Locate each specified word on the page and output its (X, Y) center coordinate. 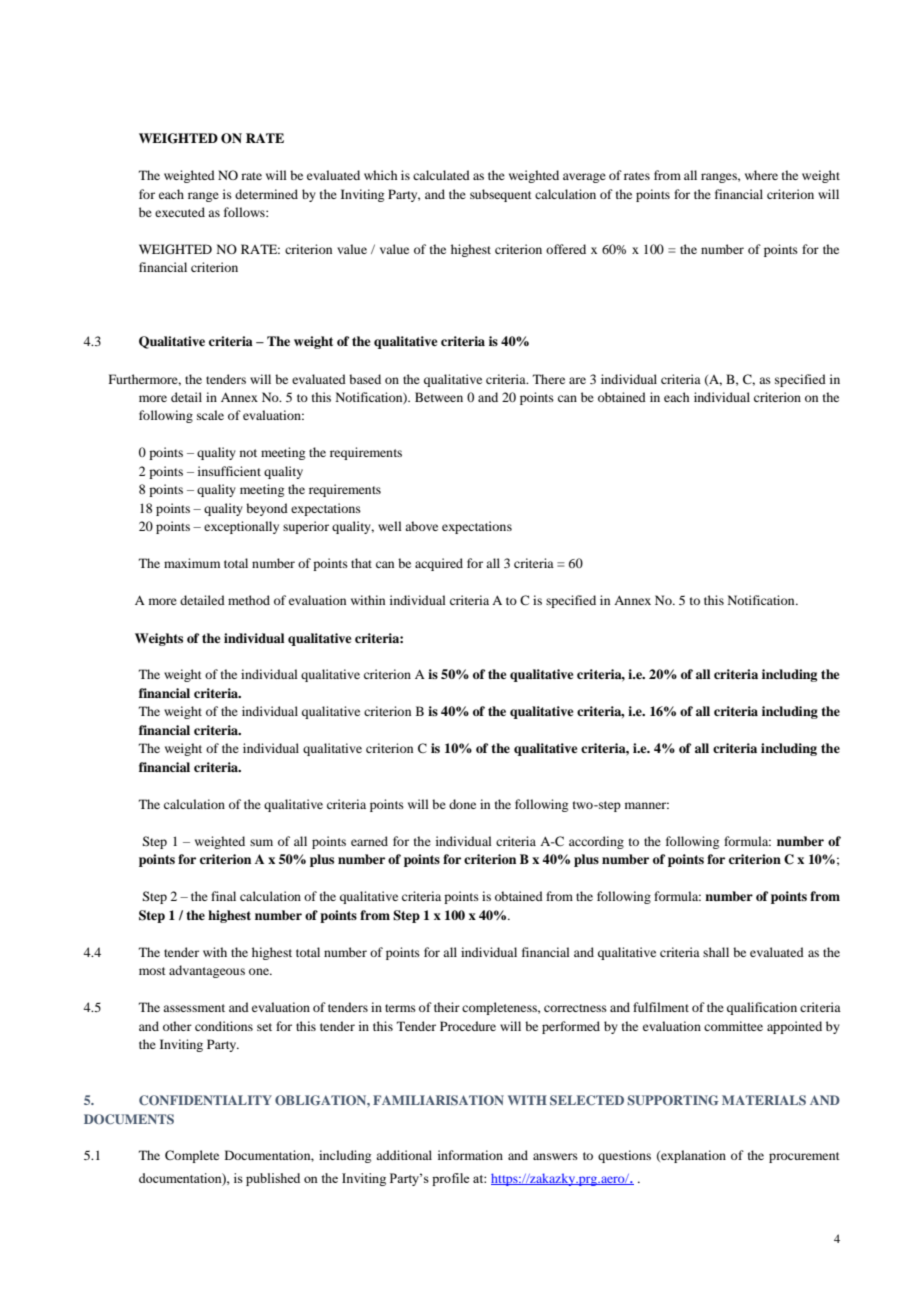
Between (439, 397)
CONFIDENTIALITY (205, 1100)
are (577, 380)
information (470, 1155)
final (223, 896)
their (447, 1007)
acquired (439, 564)
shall (716, 952)
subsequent (501, 195)
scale (210, 415)
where (761, 175)
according (596, 842)
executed (180, 212)
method (249, 600)
